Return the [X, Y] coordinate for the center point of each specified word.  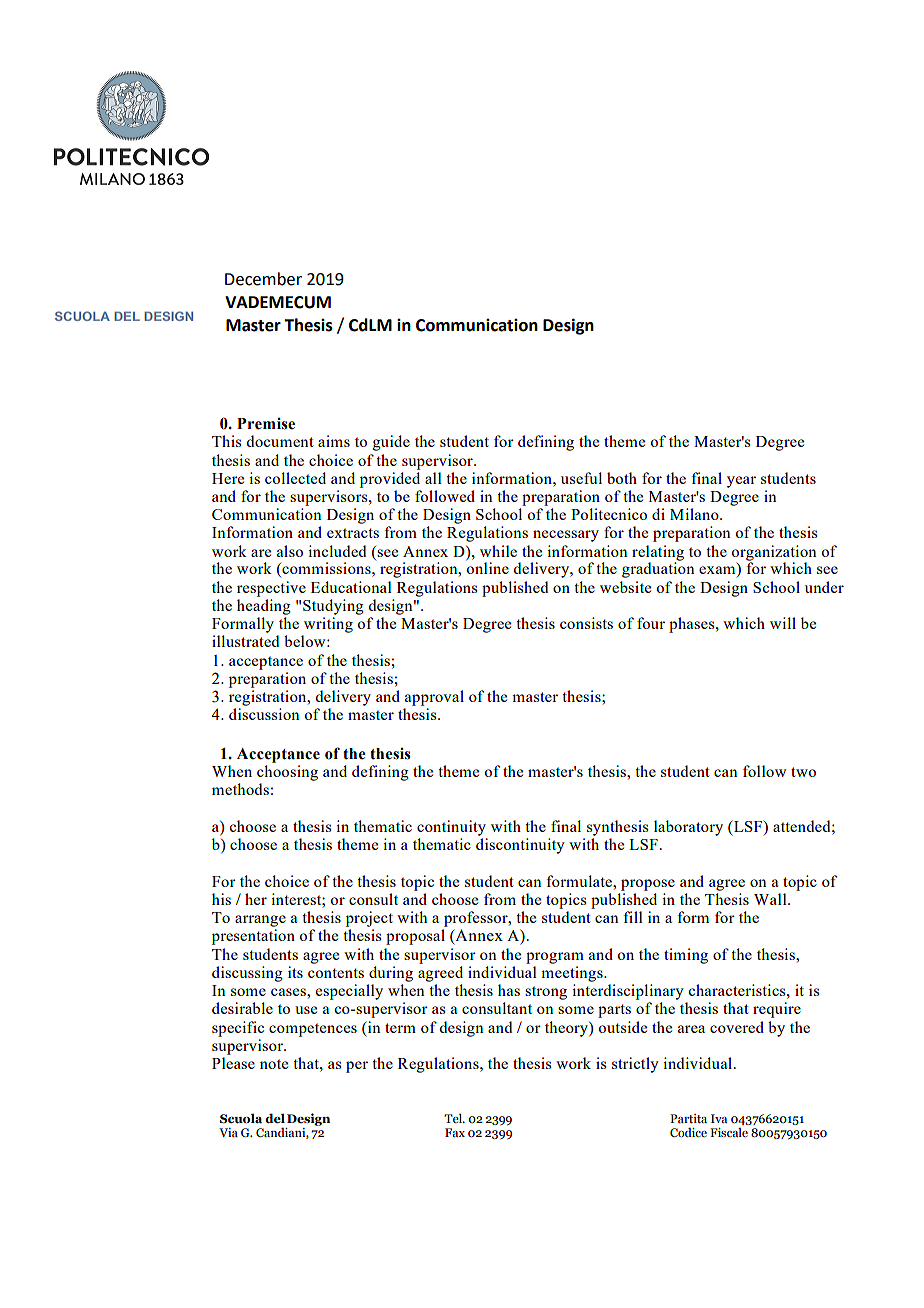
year [741, 482]
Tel [454, 1118]
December [263, 279]
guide [391, 443]
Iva [719, 1118]
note [274, 1064]
